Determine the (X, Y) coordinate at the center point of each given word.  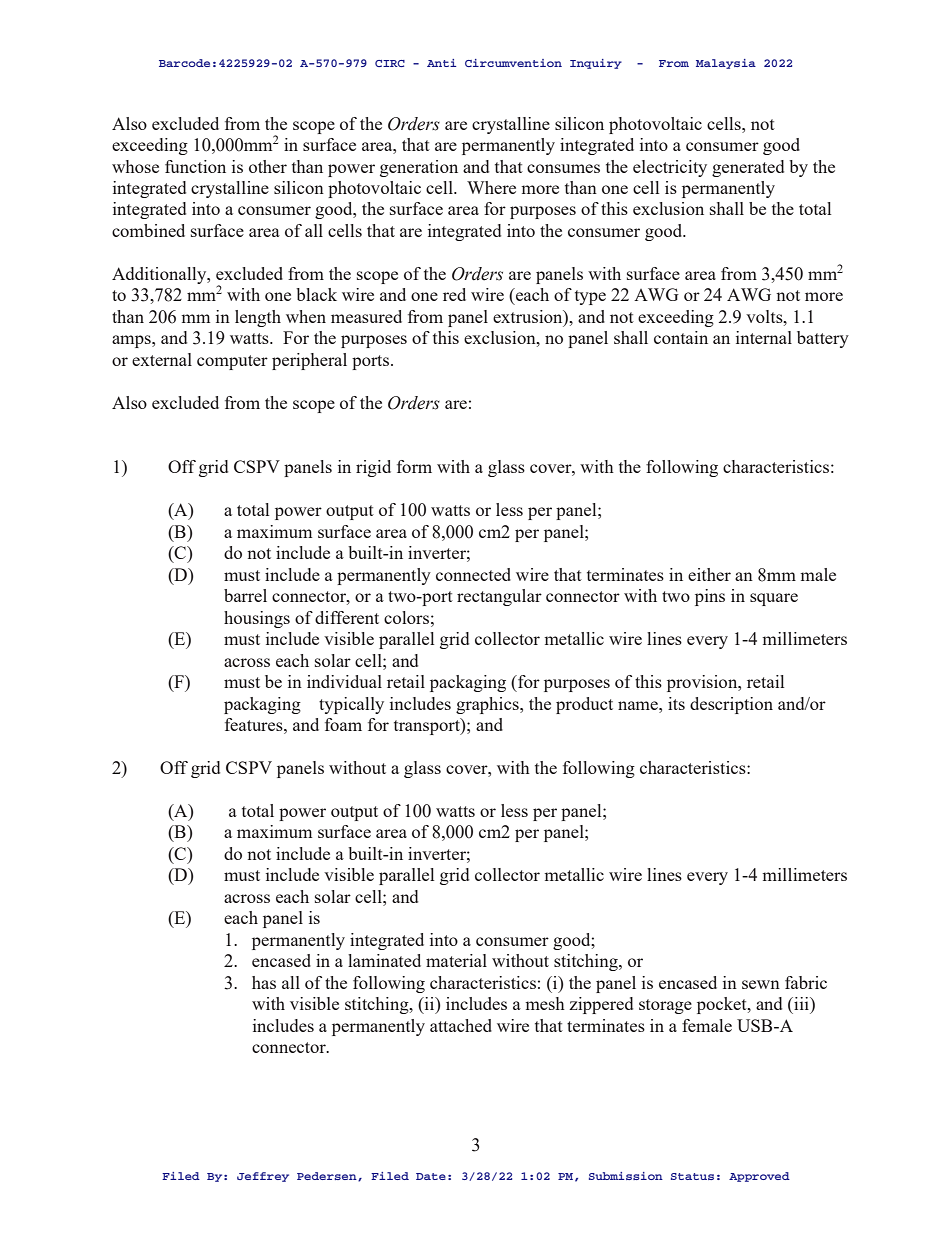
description (731, 705)
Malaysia (726, 64)
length (258, 318)
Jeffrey (263, 1177)
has (264, 982)
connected (473, 574)
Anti (441, 63)
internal (764, 337)
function (195, 166)
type (590, 297)
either (709, 574)
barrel (245, 595)
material (456, 960)
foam (343, 724)
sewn (761, 984)
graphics (488, 705)
